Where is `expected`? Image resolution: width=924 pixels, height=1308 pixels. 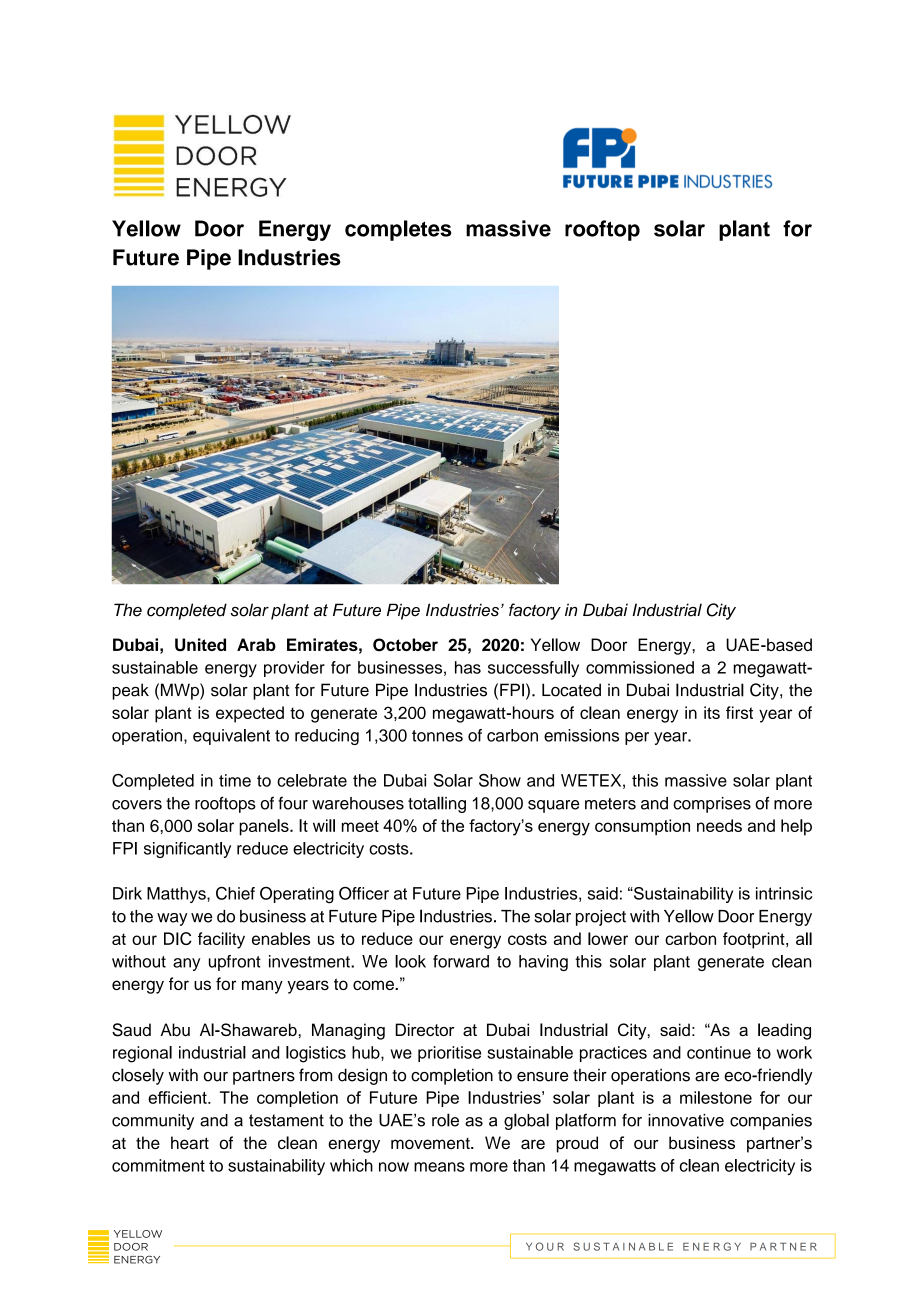 expected is located at coordinates (250, 714).
